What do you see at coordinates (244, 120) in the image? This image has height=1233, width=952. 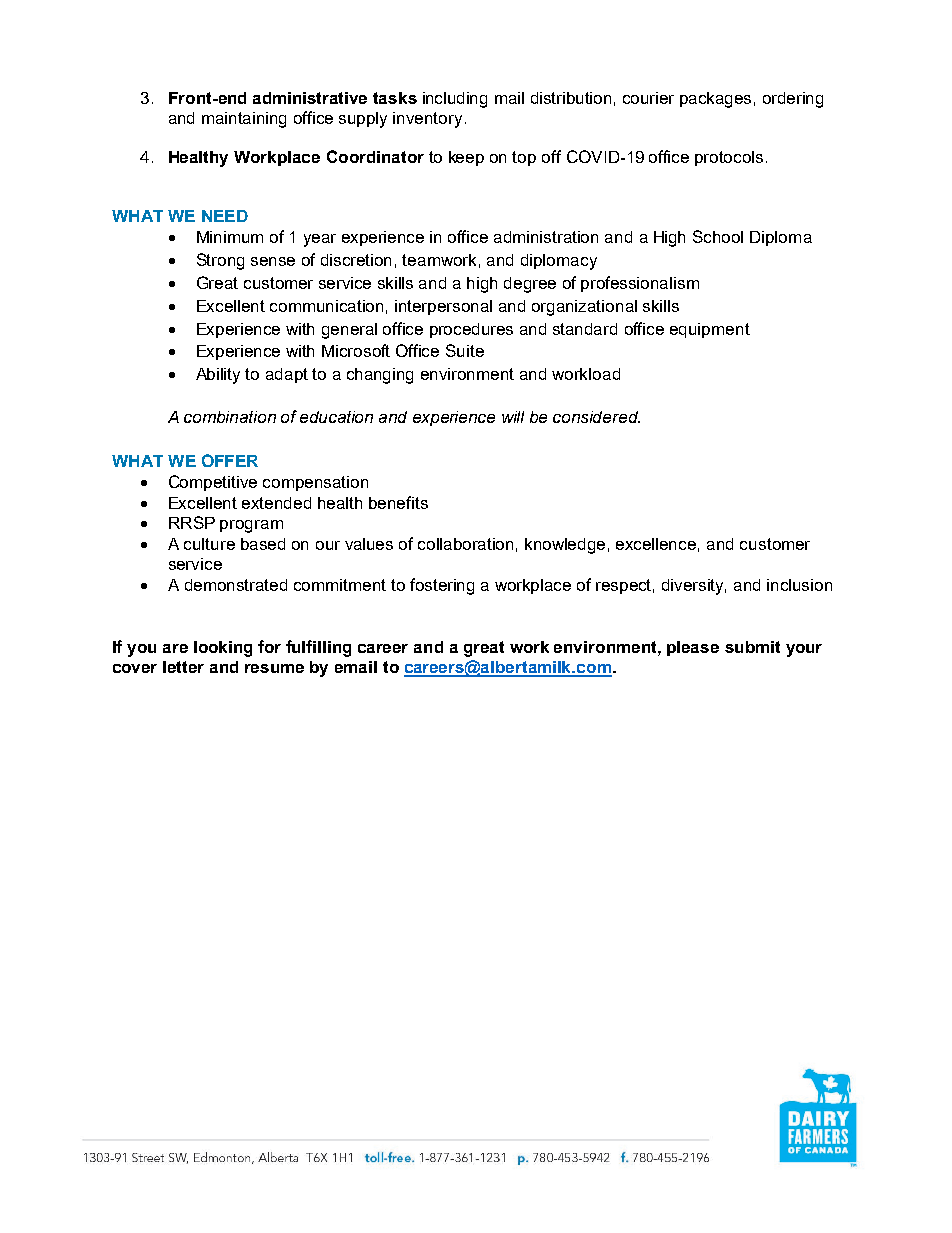 I see `maintaining` at bounding box center [244, 120].
